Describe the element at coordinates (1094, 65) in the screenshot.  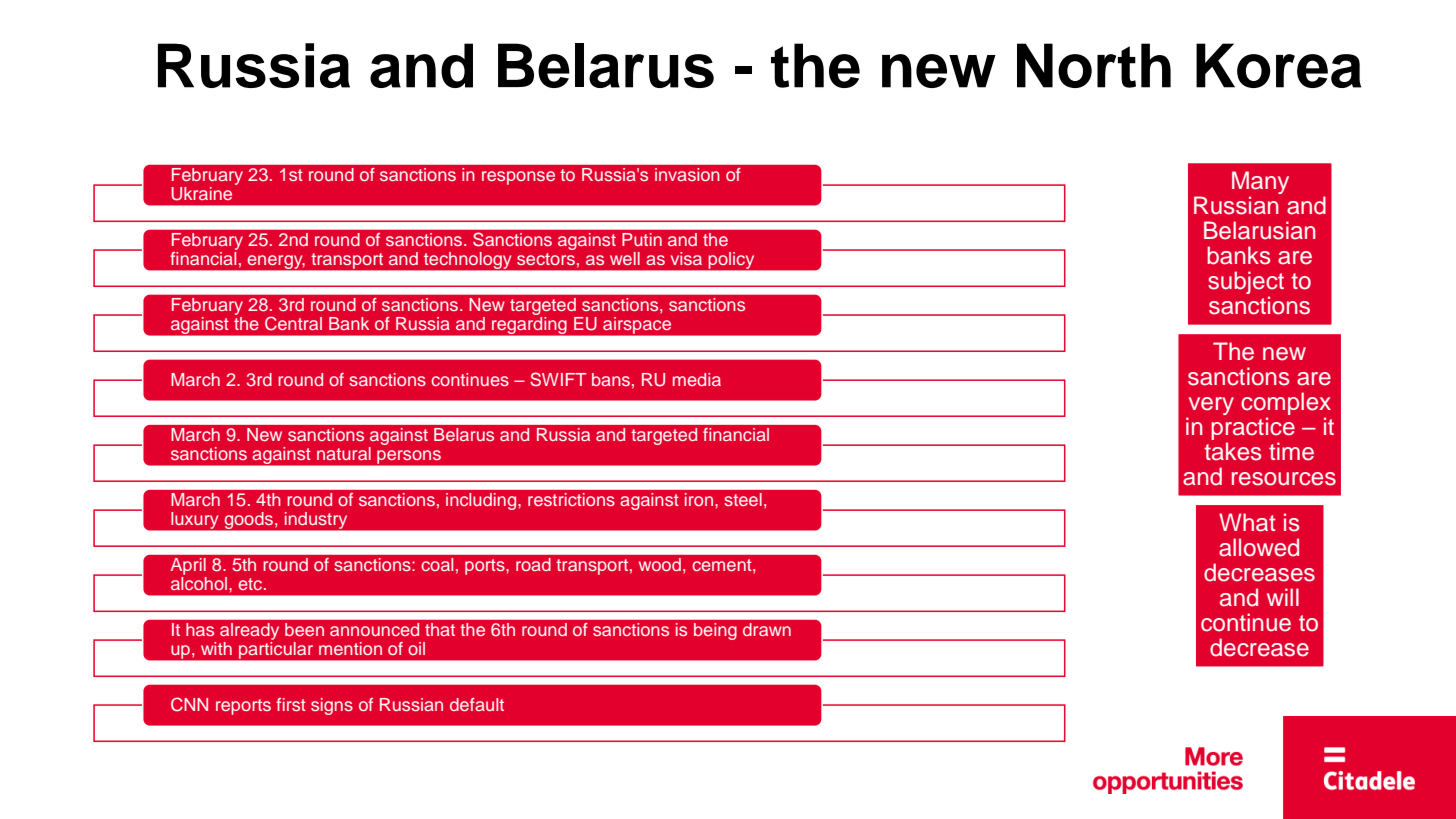
I see `North` at that location.
